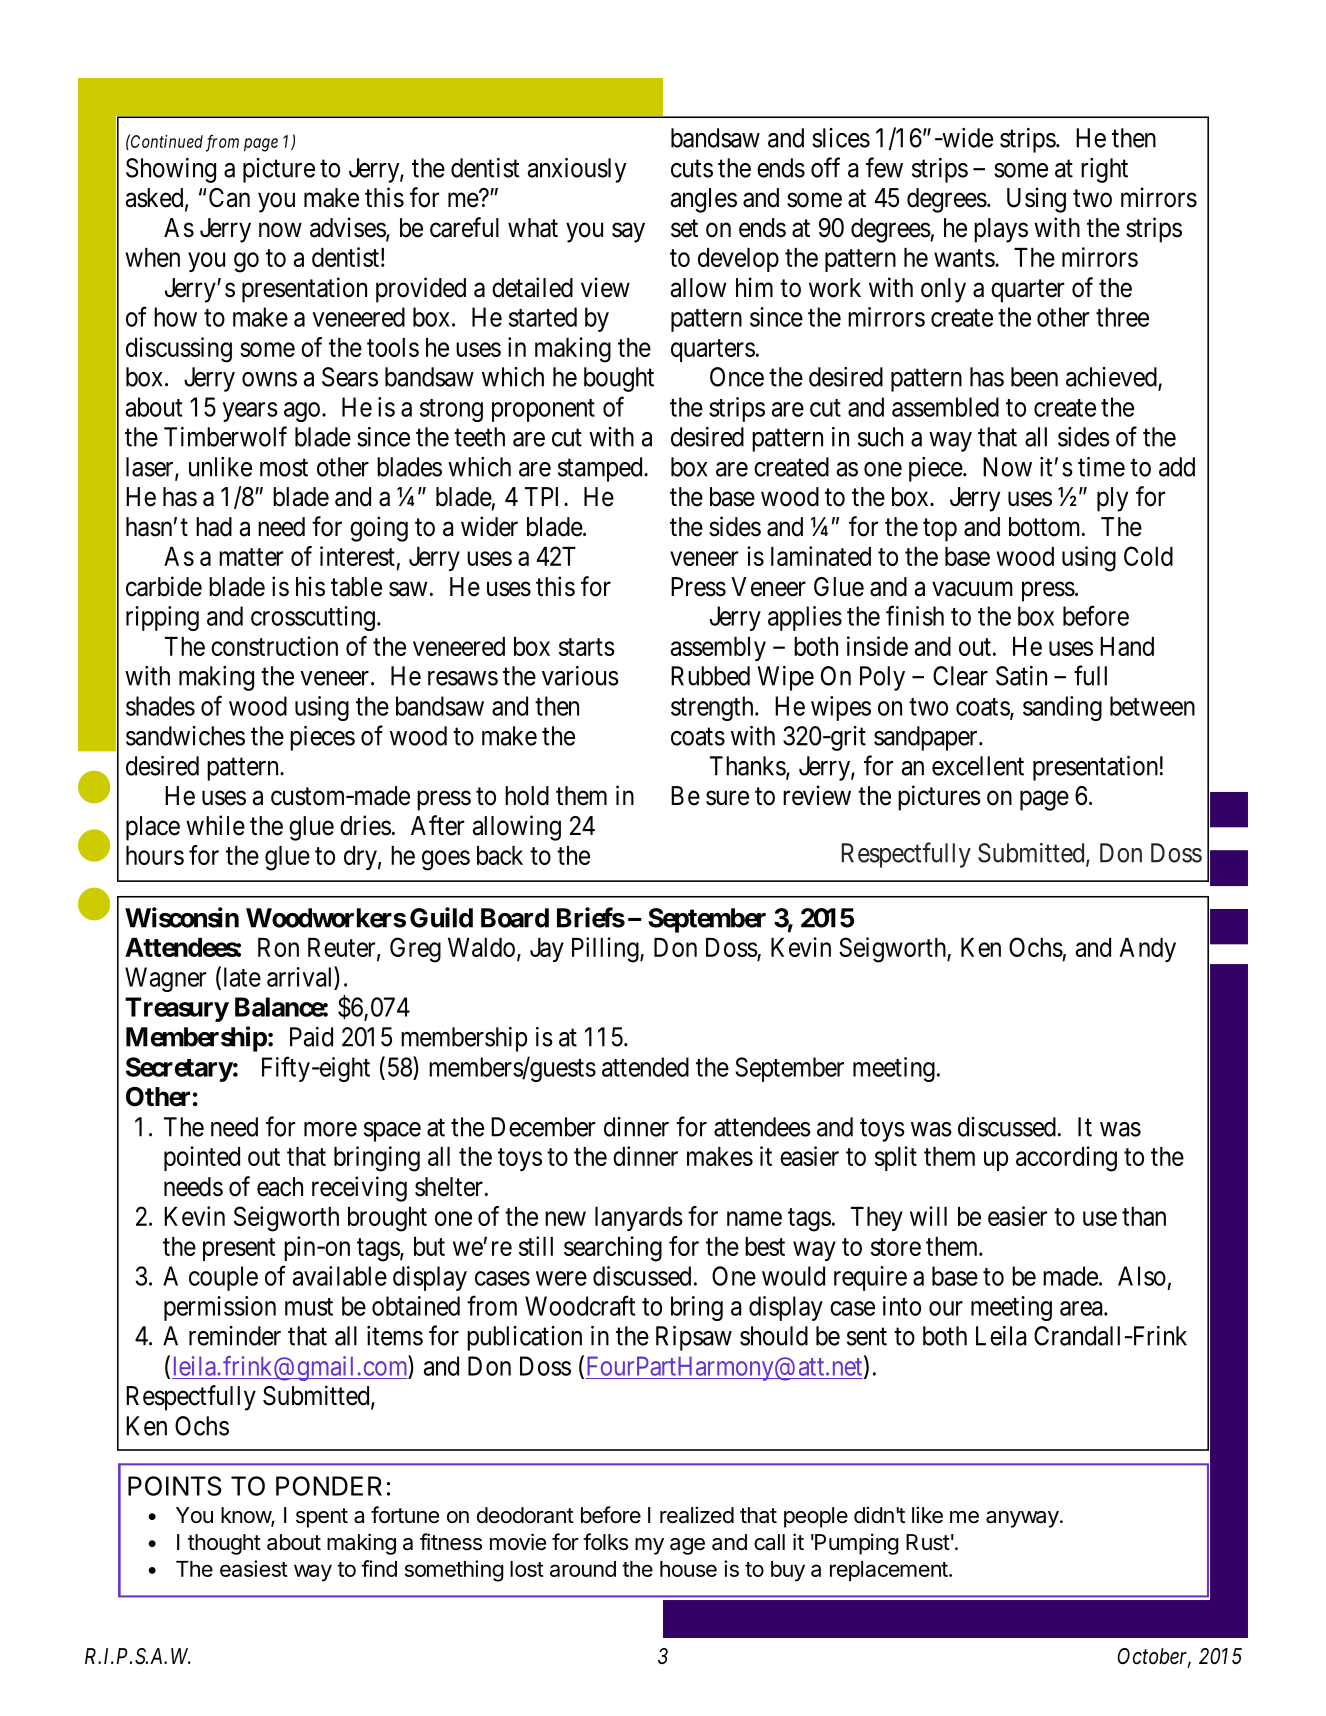 The width and height of the screenshot is (1326, 1716). Describe the element at coordinates (688, 1569) in the screenshot. I see `house` at that location.
